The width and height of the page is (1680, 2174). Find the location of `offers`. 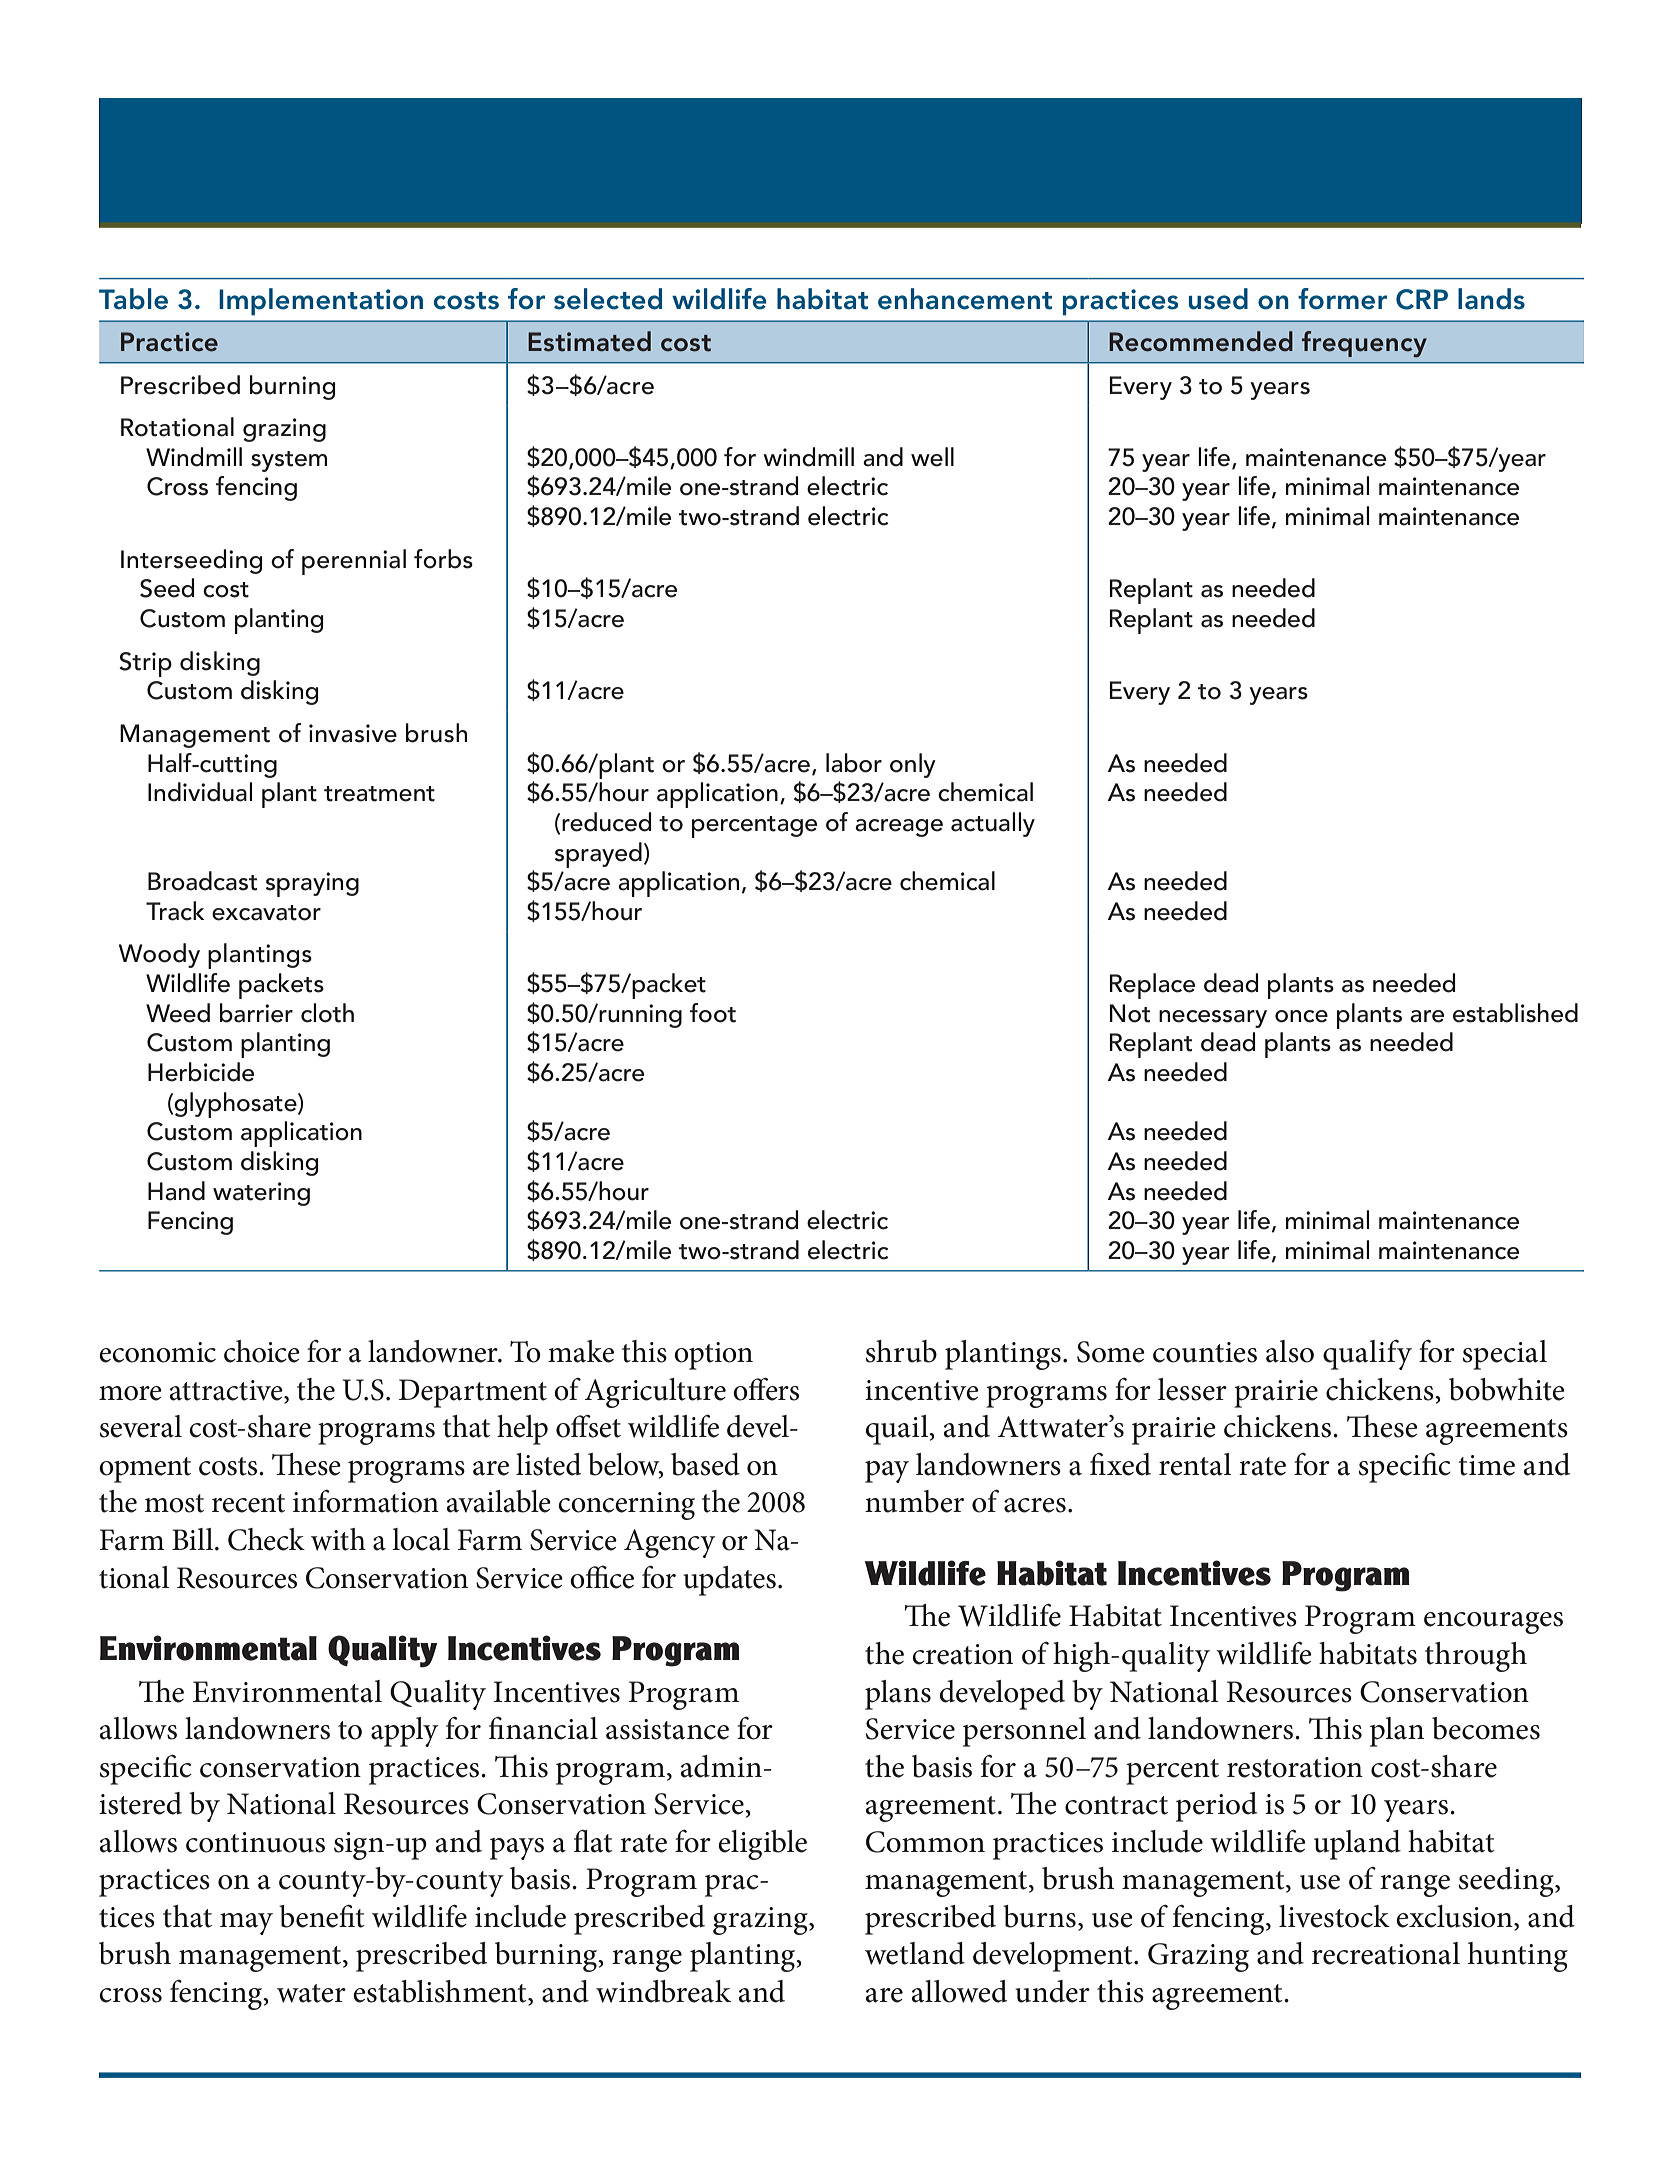

offers is located at coordinates (766, 1389).
